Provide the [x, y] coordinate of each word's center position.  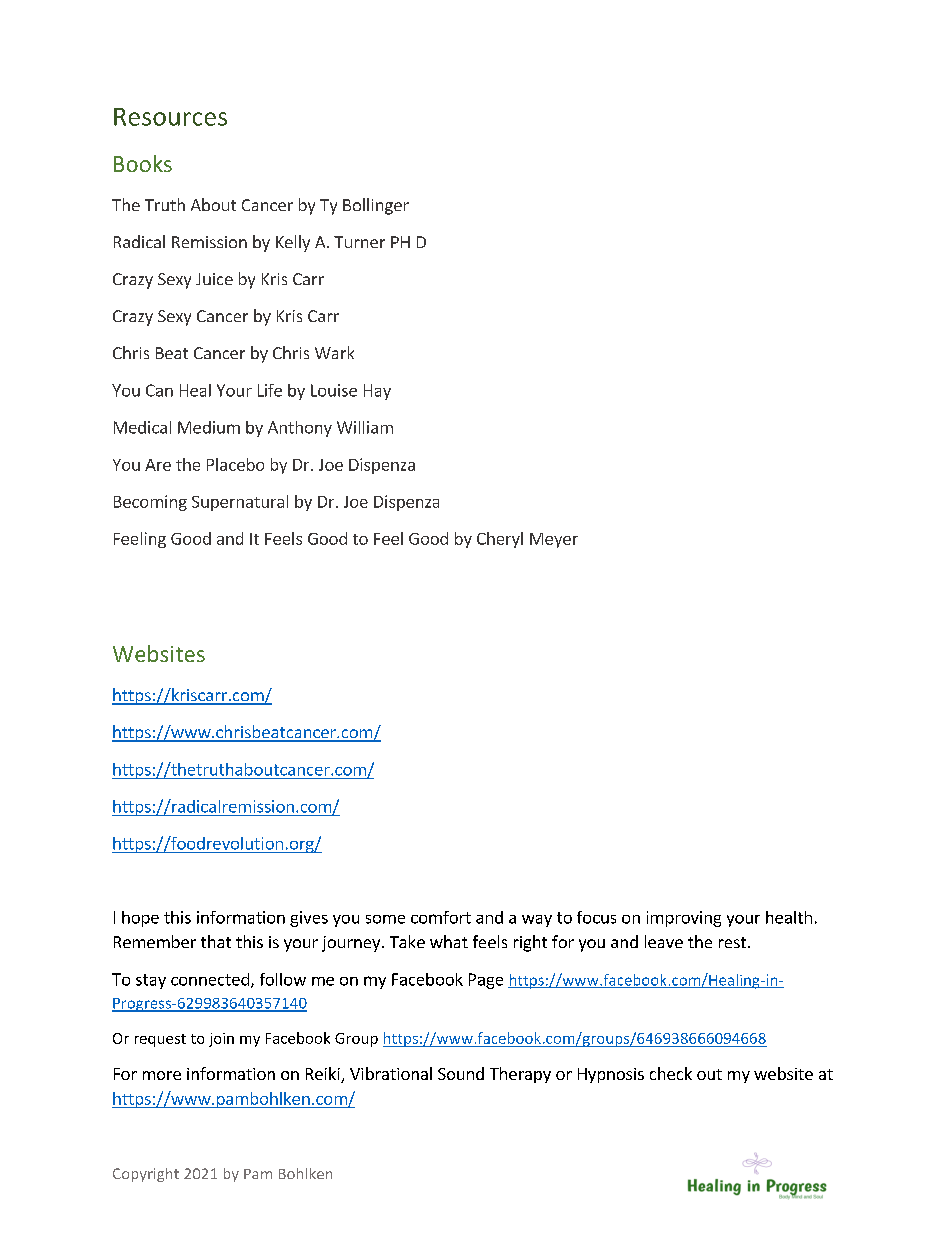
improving [684, 919]
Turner [359, 242]
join [221, 1040]
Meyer [554, 540]
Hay [377, 392]
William [365, 427]
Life [270, 390]
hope [140, 919]
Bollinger [376, 206]
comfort [441, 917]
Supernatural [240, 503]
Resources [170, 117]
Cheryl [500, 540]
